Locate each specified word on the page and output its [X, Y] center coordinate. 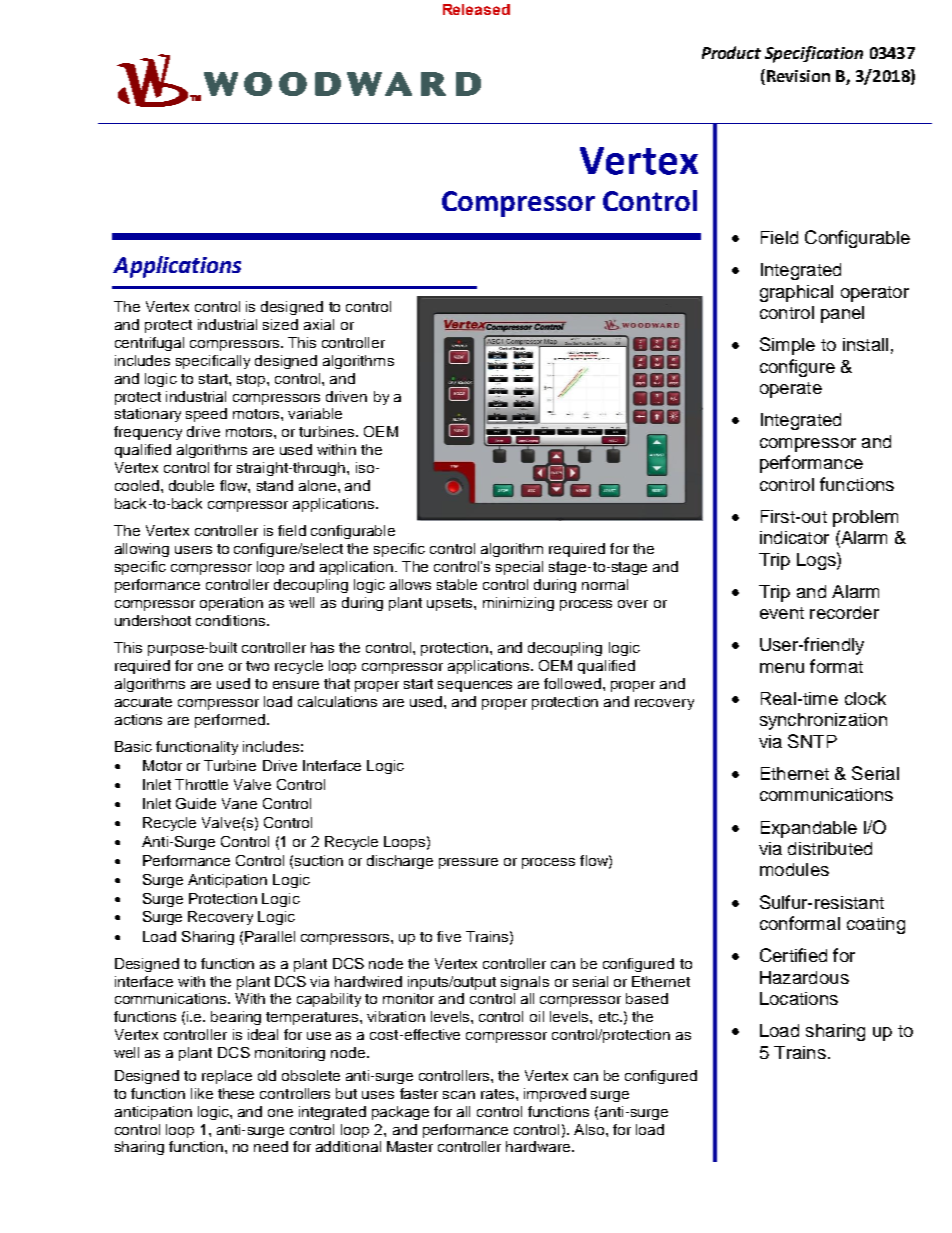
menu [782, 668]
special [519, 568]
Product [731, 52]
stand [275, 485]
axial [319, 324]
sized [280, 324]
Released [476, 9]
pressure [468, 863]
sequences [475, 686]
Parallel [270, 936]
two [257, 666]
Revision [797, 77]
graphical [796, 293]
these [236, 1093]
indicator [794, 537]
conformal [800, 923]
